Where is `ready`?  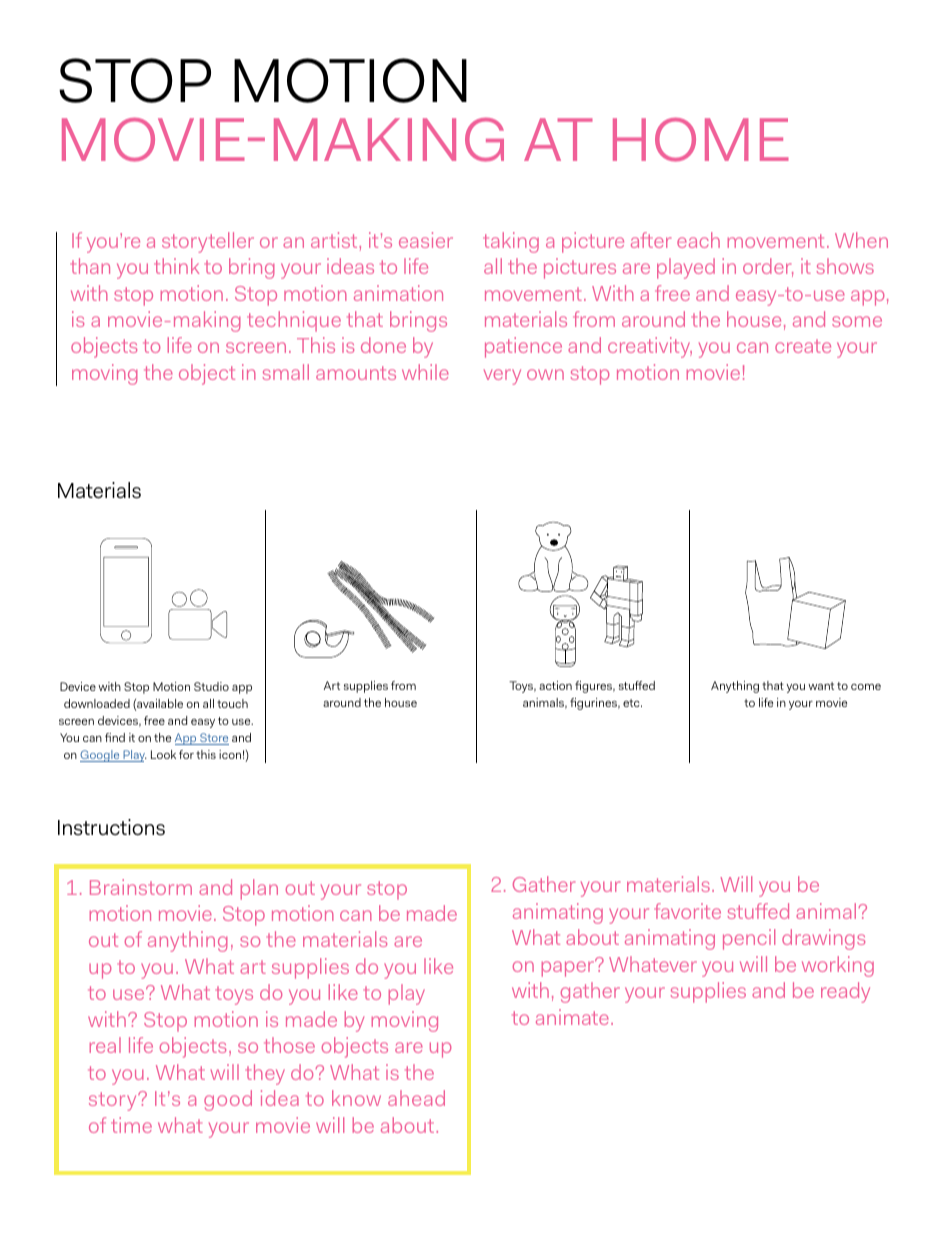 ready is located at coordinates (845, 992).
